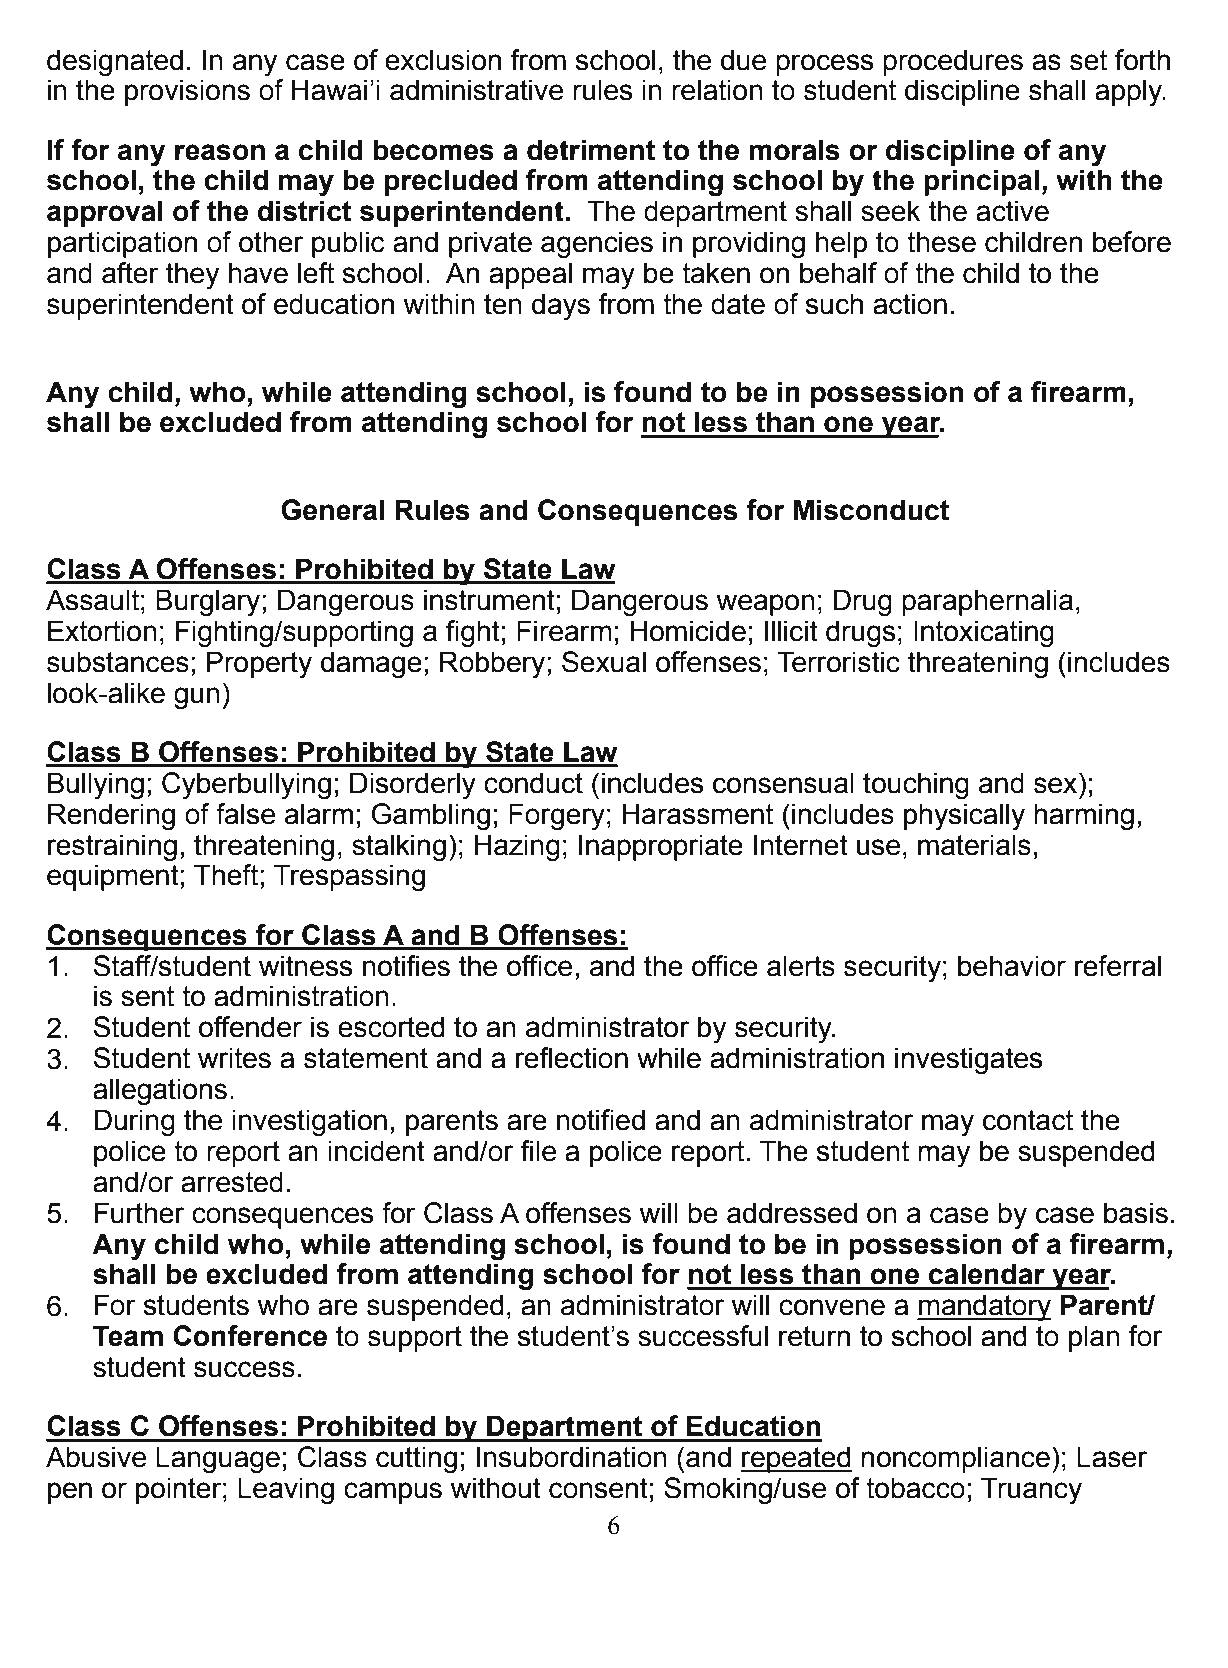  Describe the element at coordinates (218, 1460) in the document. I see `Language` at that location.
